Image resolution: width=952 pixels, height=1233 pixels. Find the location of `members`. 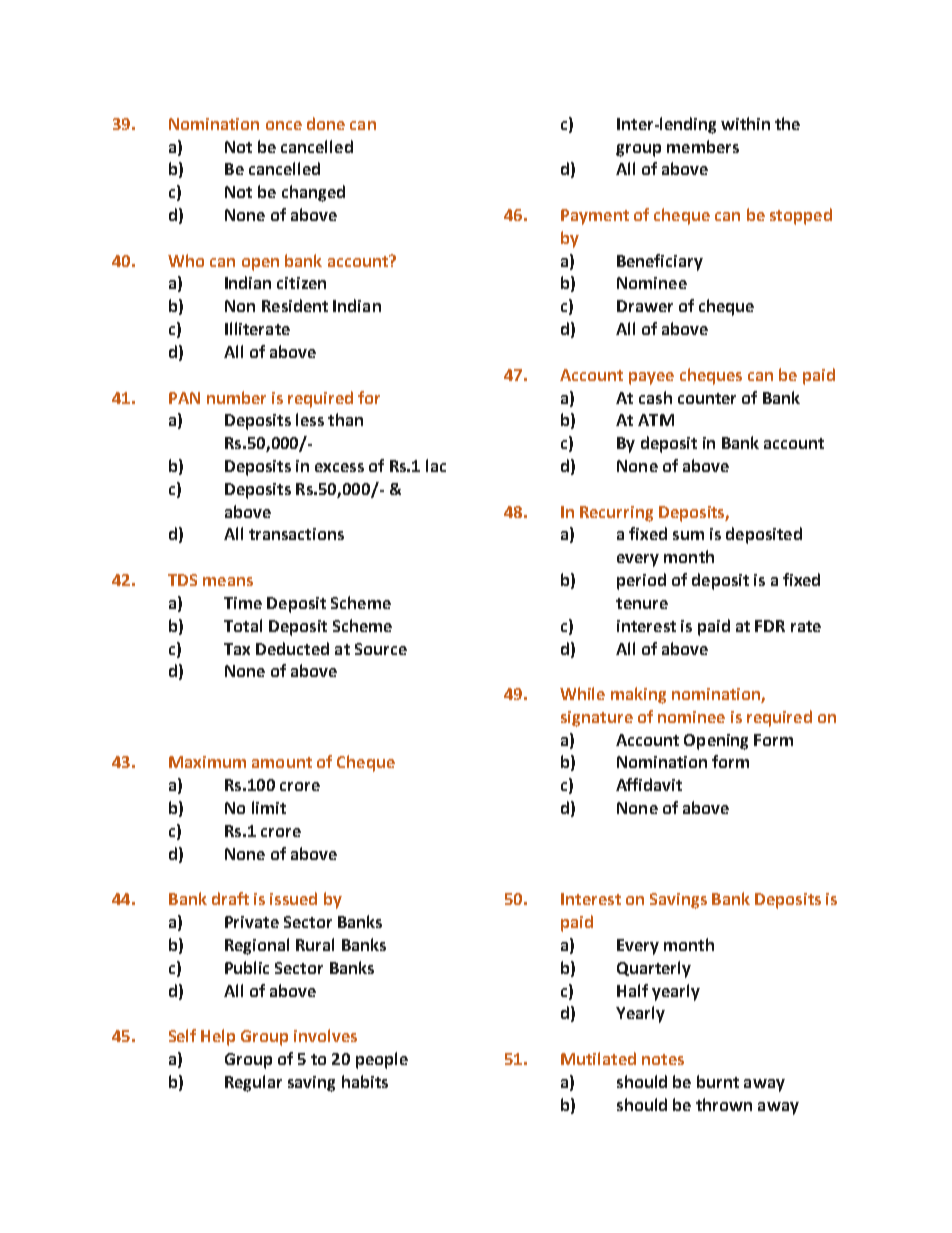

members is located at coordinates (703, 146).
